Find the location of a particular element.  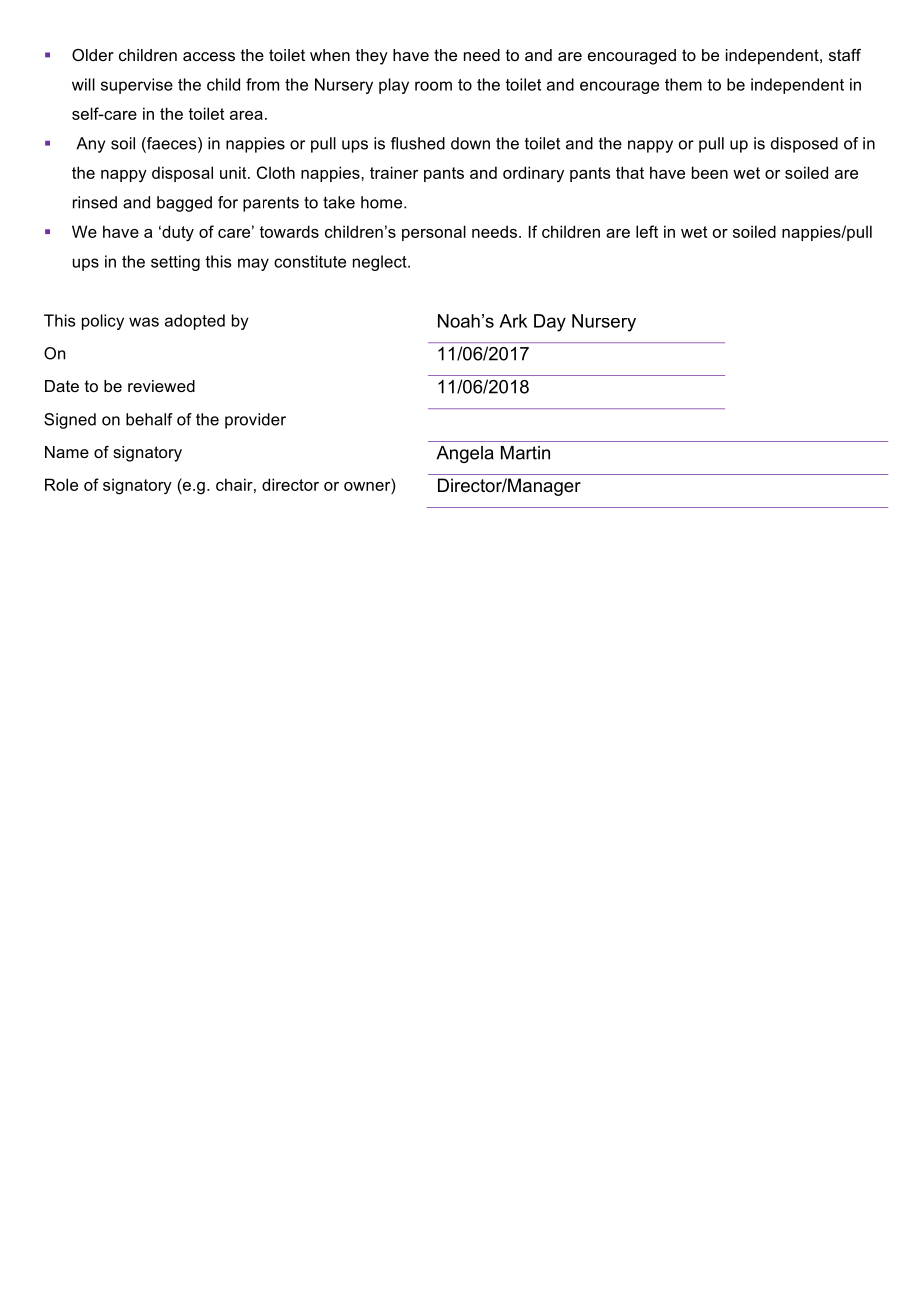

them is located at coordinates (683, 84).
